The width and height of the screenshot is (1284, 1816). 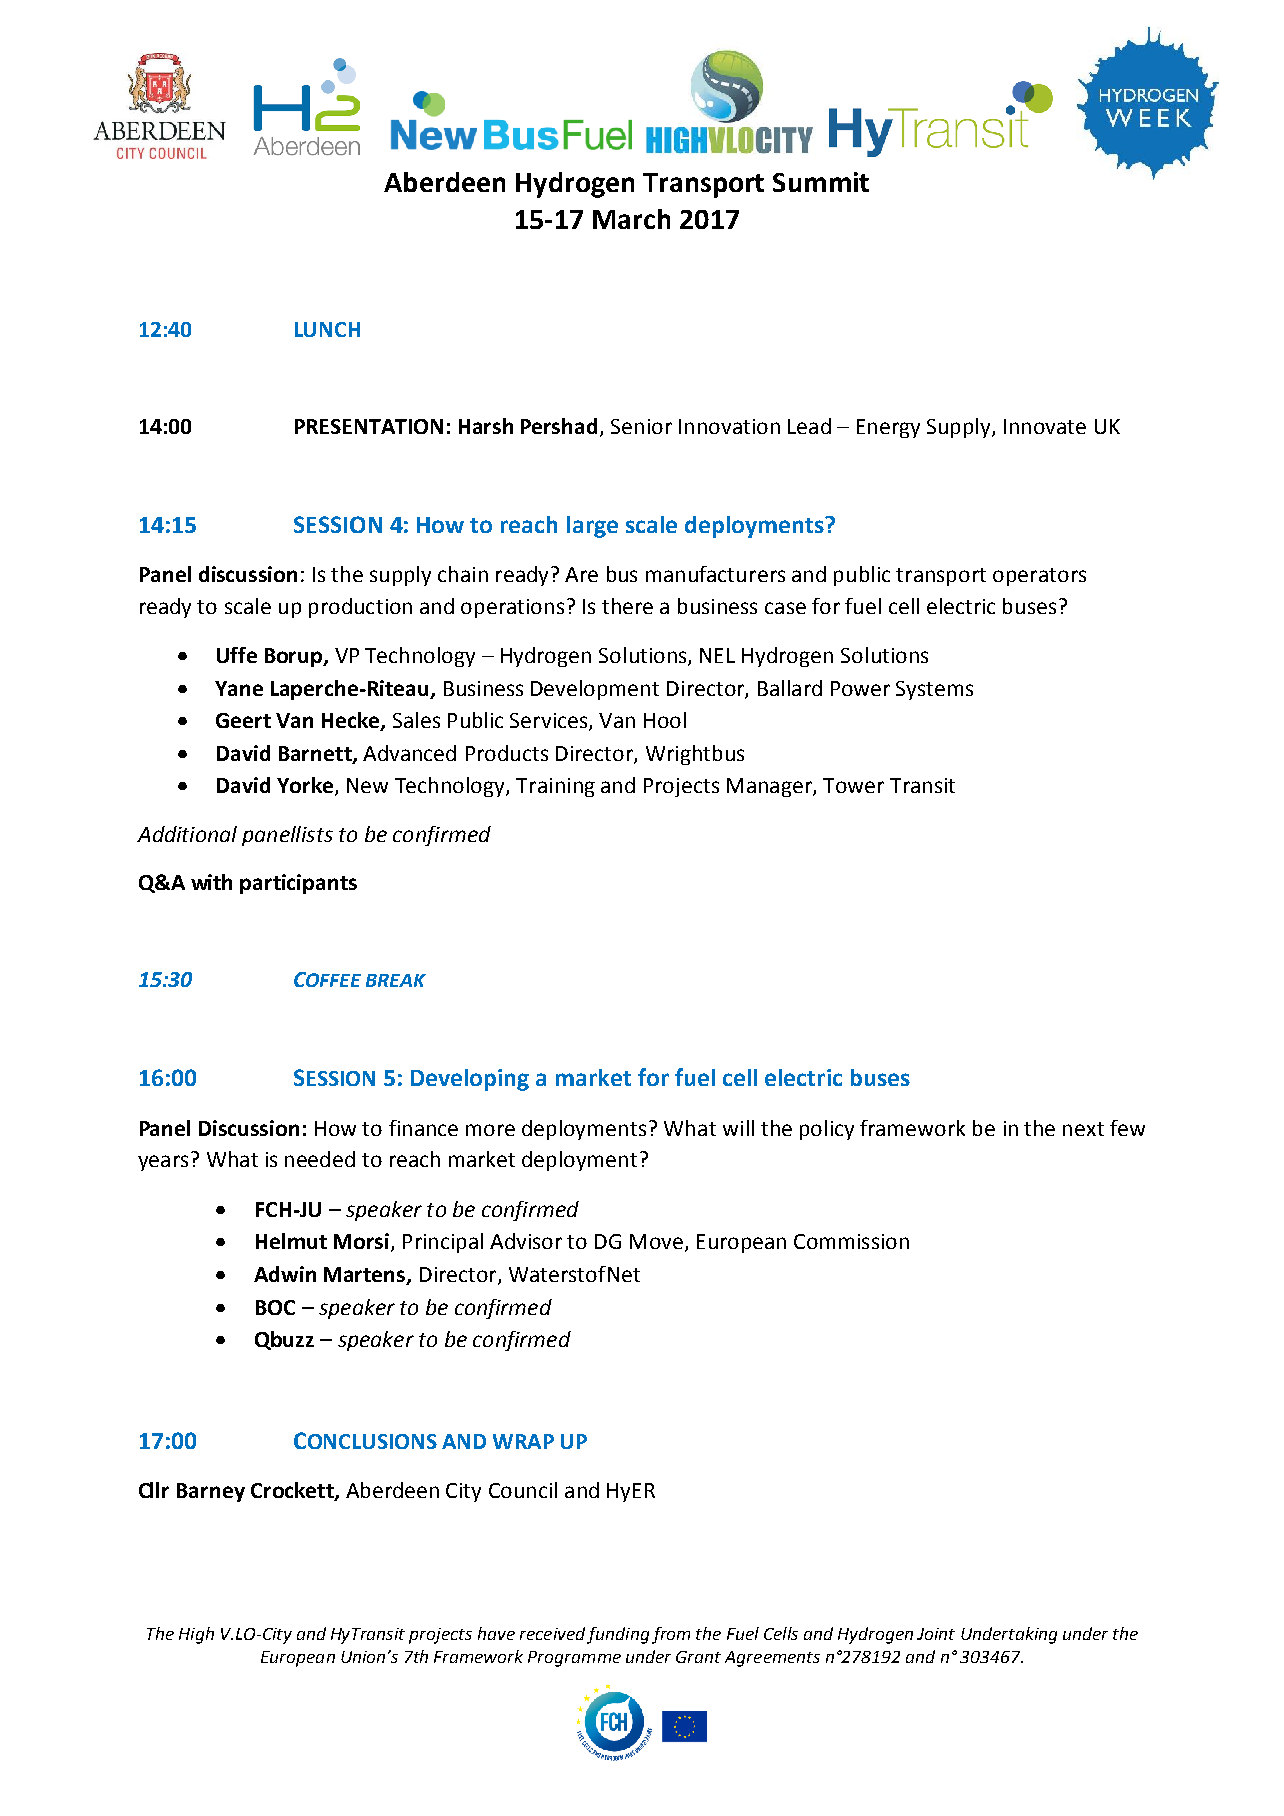 What do you see at coordinates (555, 787) in the screenshot?
I see `Training` at bounding box center [555, 787].
